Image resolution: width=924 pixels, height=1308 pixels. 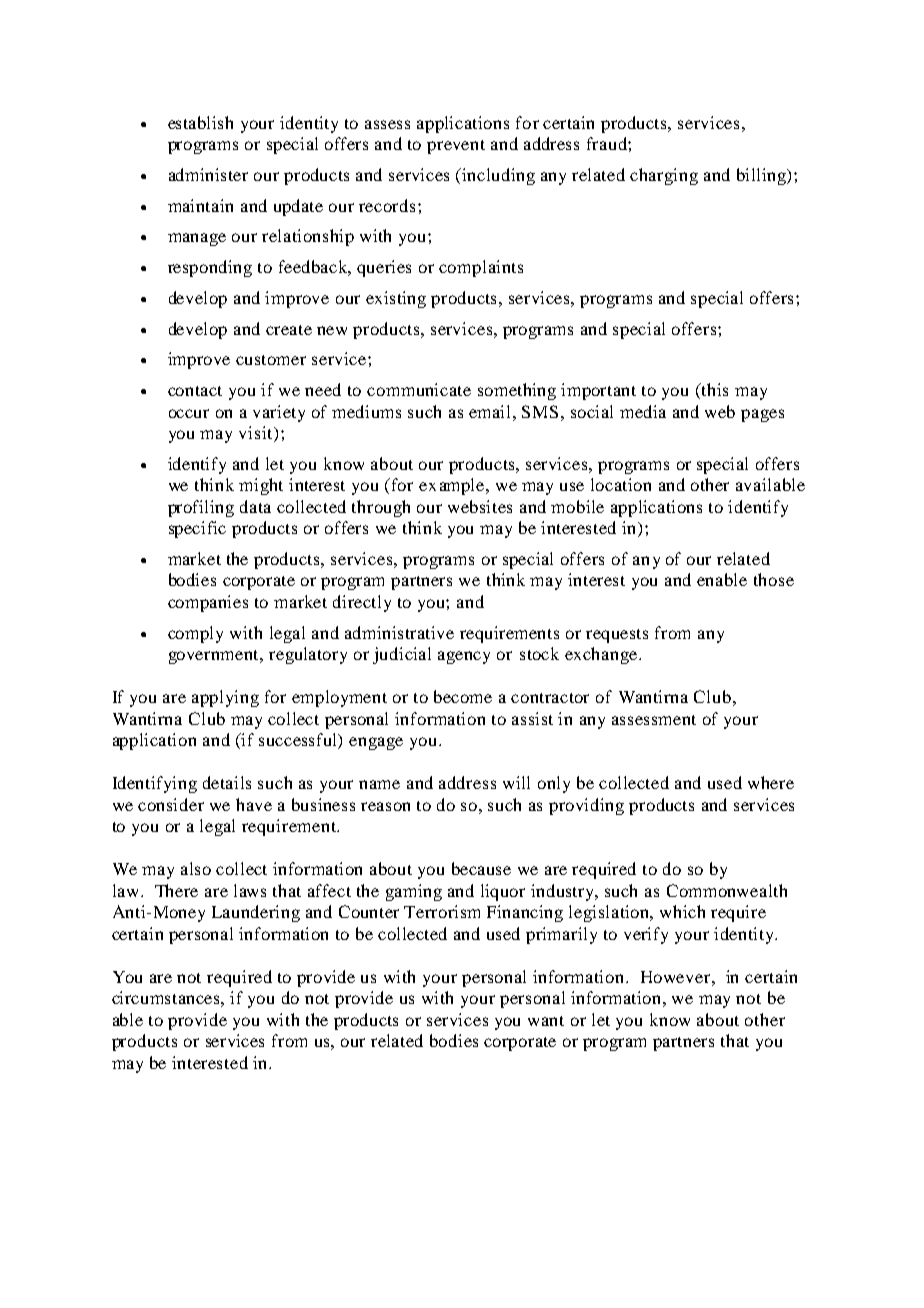 I want to click on this, so click(x=714, y=389).
